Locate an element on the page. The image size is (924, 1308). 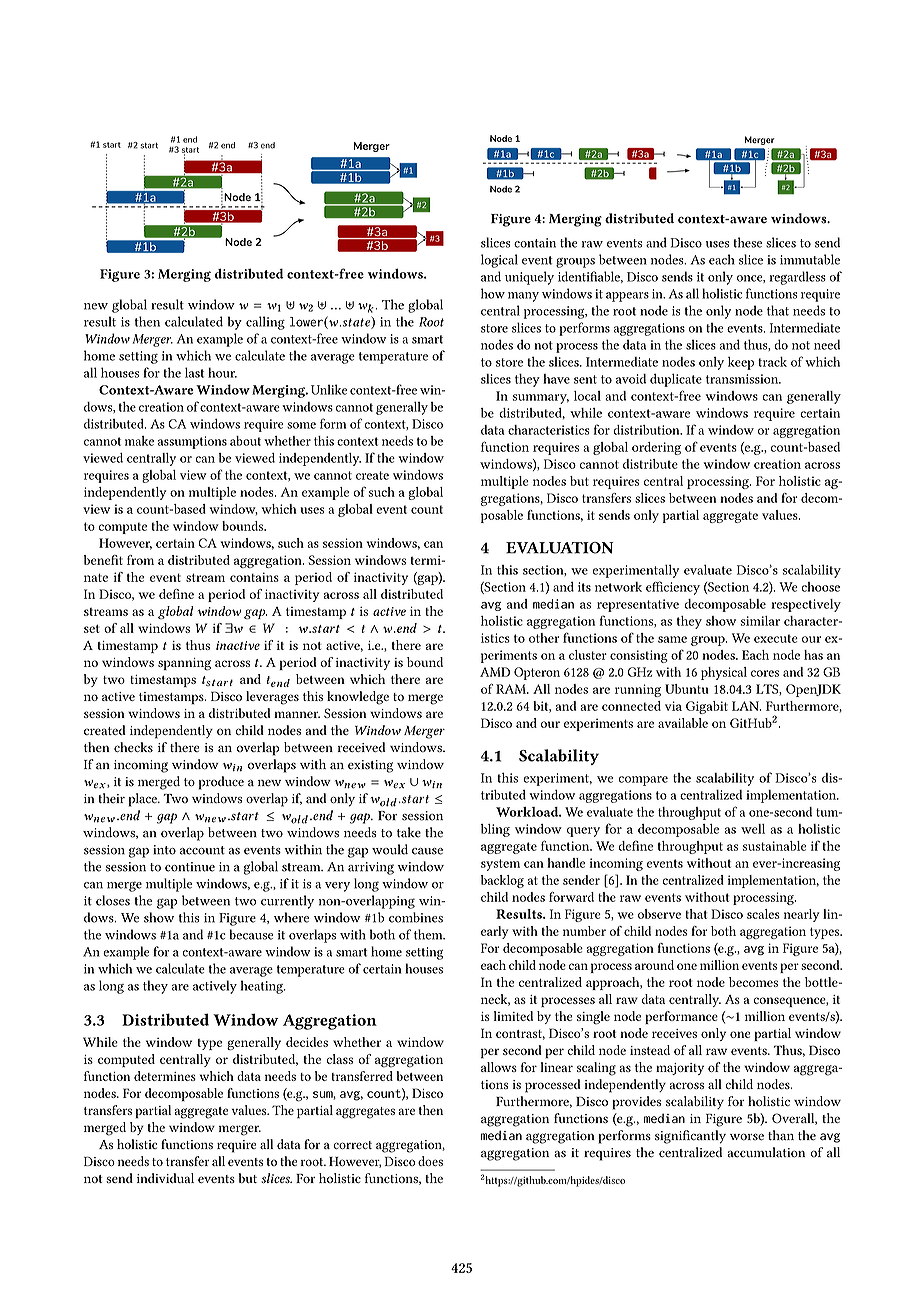
them is located at coordinates (429, 934).
